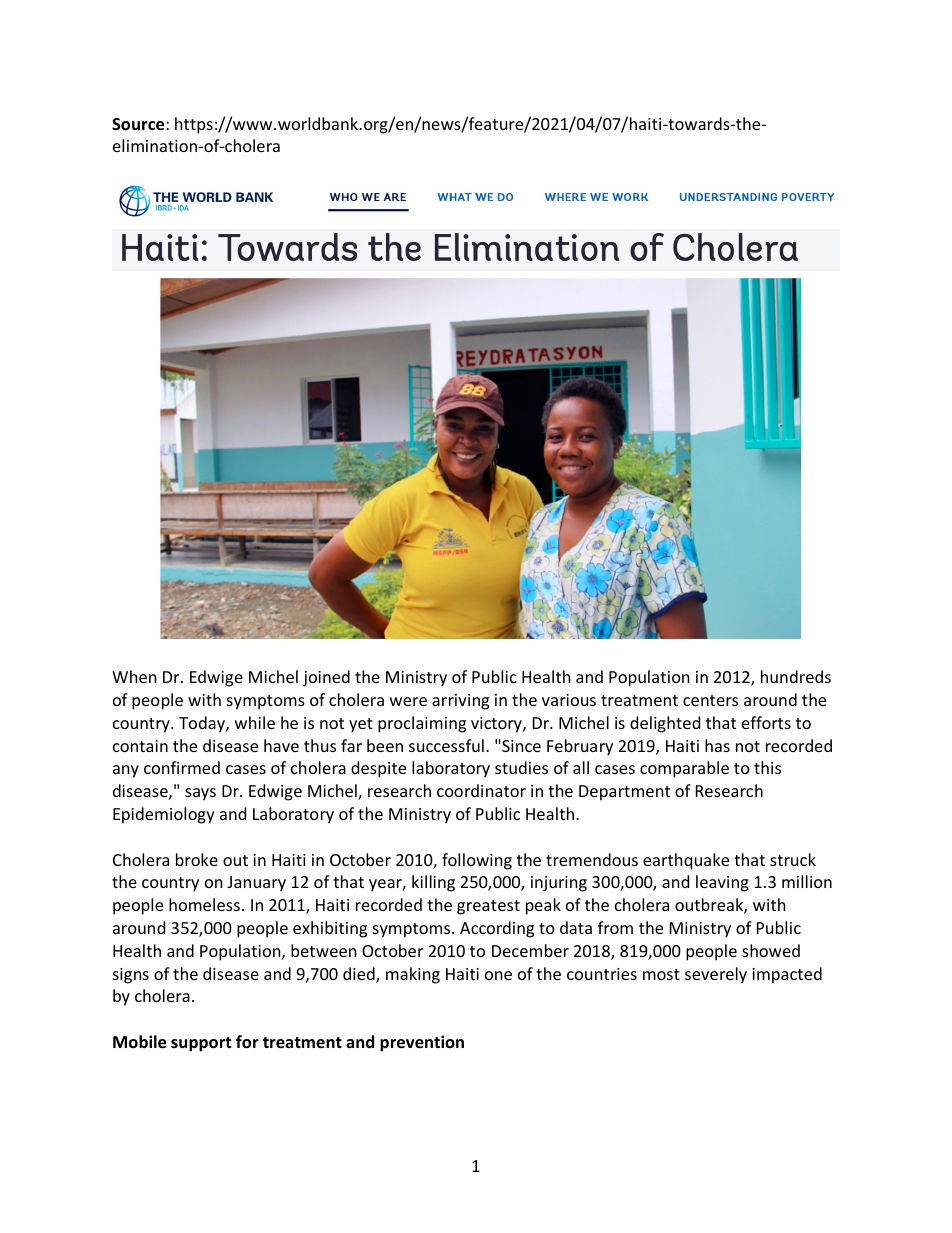 The height and width of the screenshot is (1233, 952). Describe the element at coordinates (201, 1044) in the screenshot. I see `support` at that location.
